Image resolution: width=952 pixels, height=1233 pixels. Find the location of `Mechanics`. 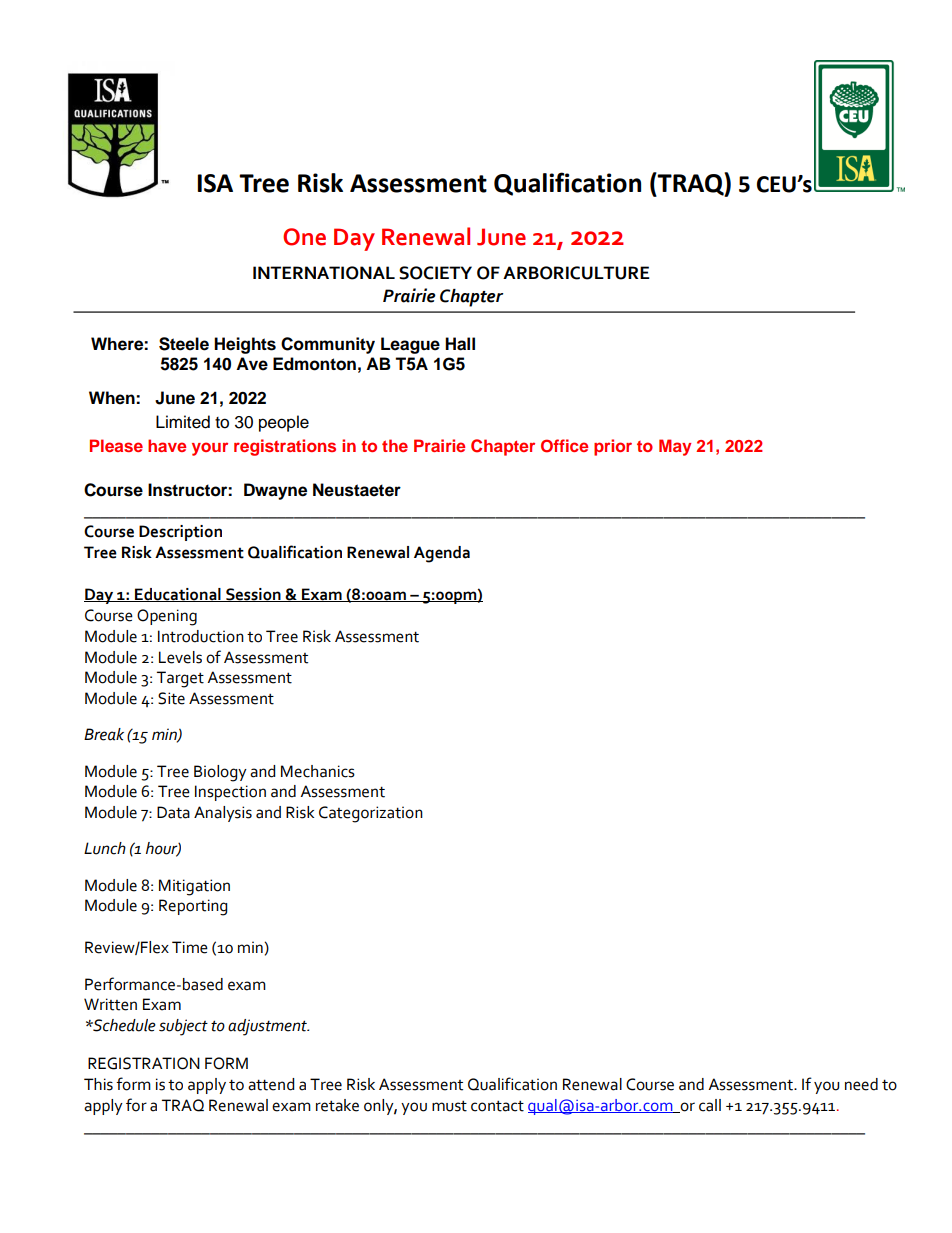

Mechanics is located at coordinates (318, 771).
